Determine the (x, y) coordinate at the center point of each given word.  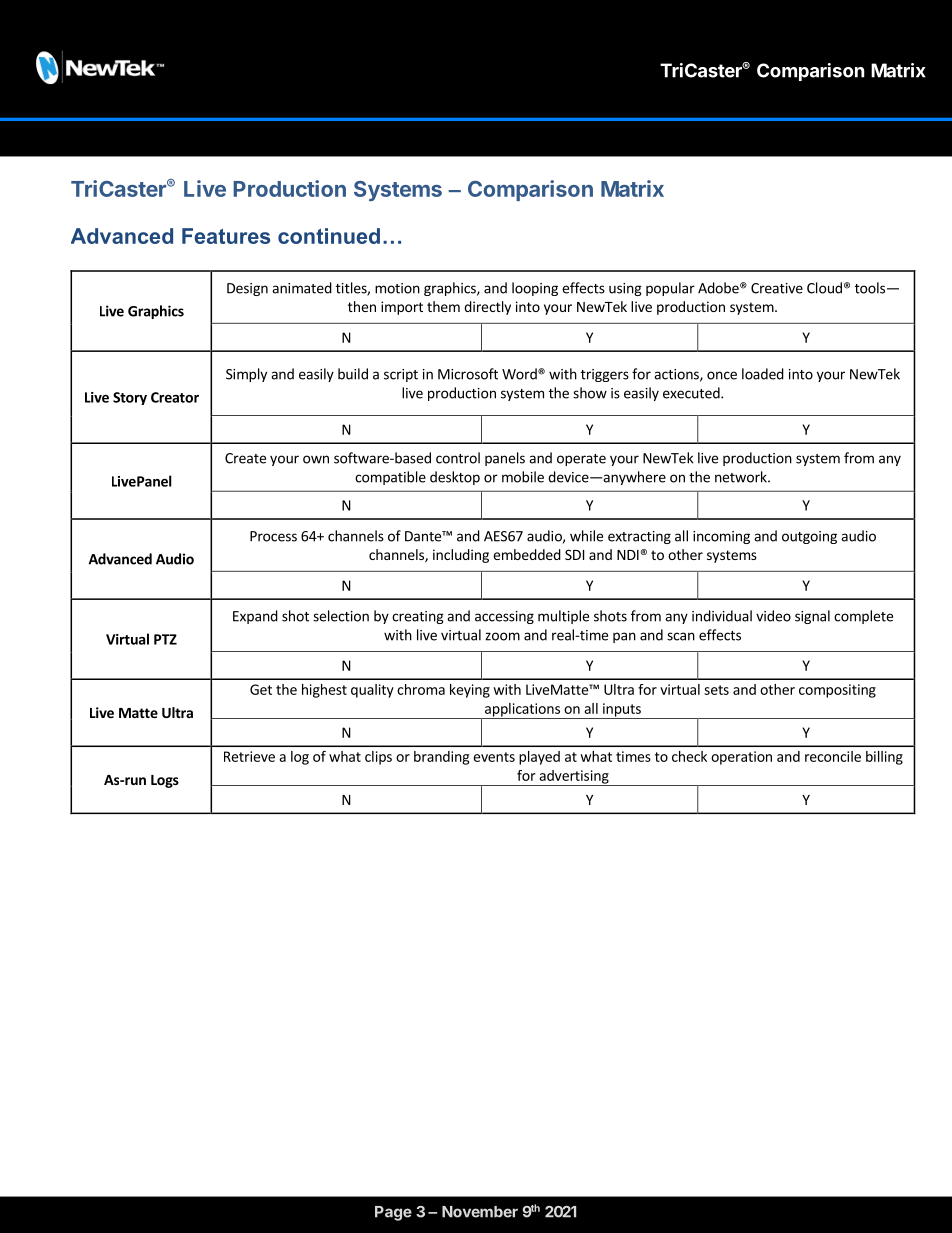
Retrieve (249, 756)
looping (535, 289)
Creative (777, 288)
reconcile (833, 756)
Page (393, 1213)
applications (522, 711)
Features (226, 236)
